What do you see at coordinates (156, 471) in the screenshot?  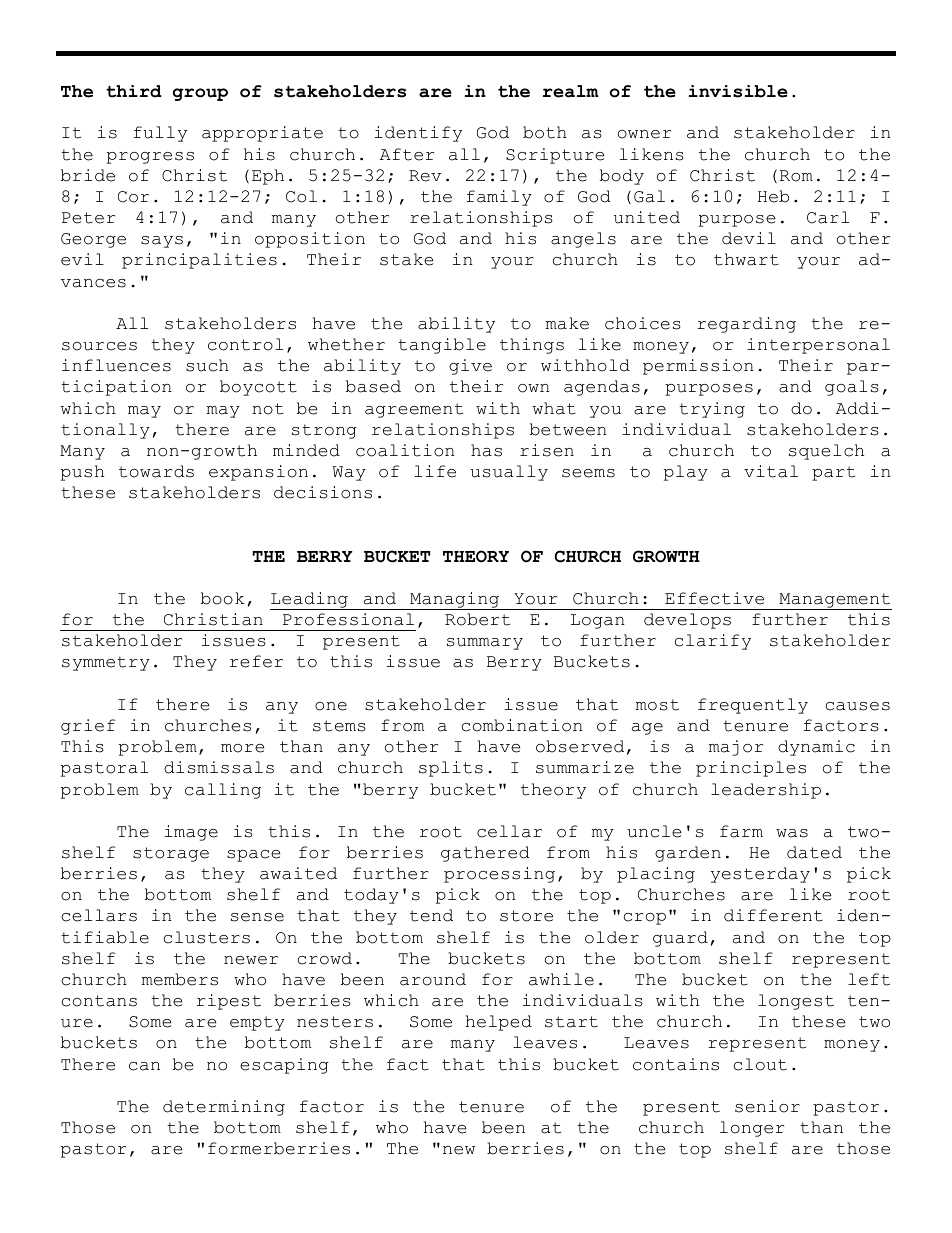 I see `towards` at bounding box center [156, 471].
